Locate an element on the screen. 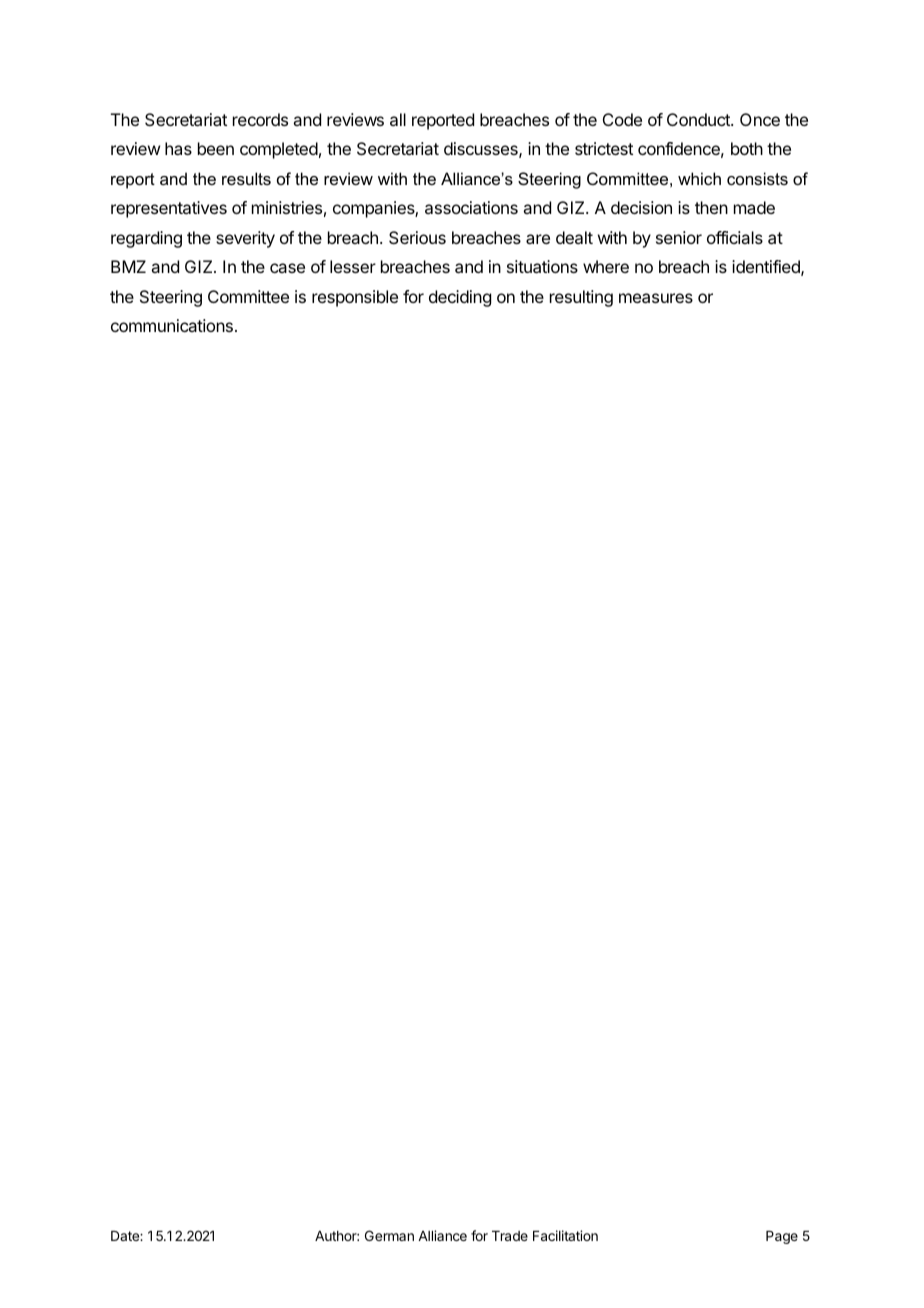  measures is located at coordinates (656, 298).
